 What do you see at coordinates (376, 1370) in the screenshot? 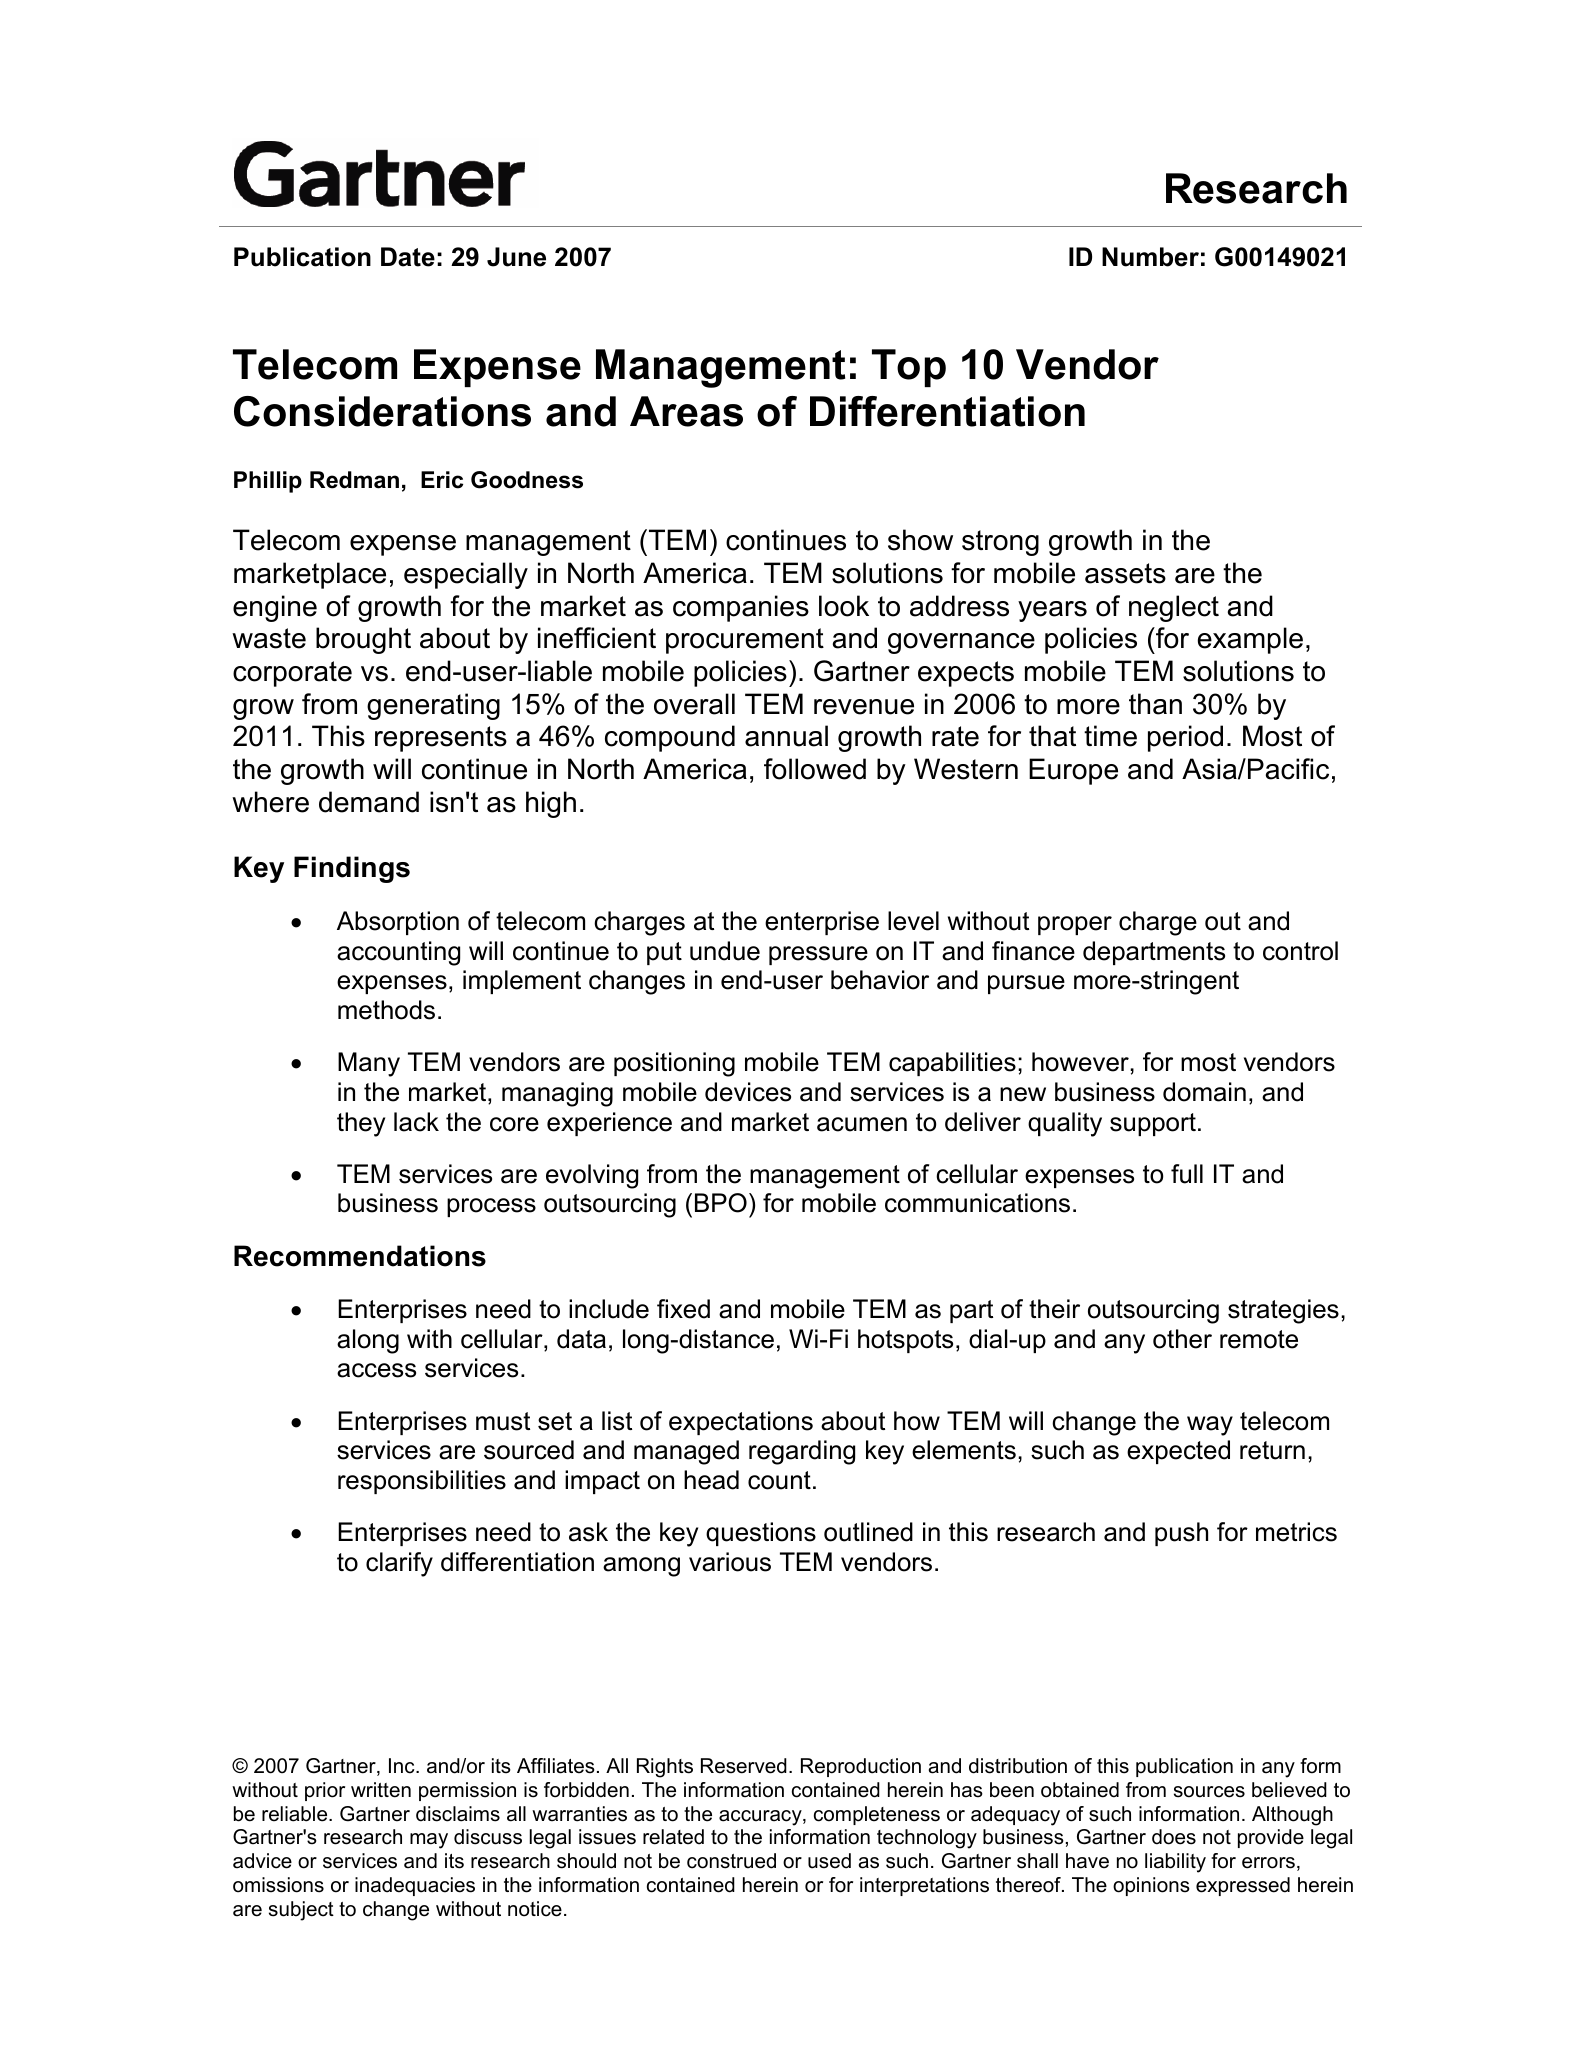
I see `access` at bounding box center [376, 1370].
